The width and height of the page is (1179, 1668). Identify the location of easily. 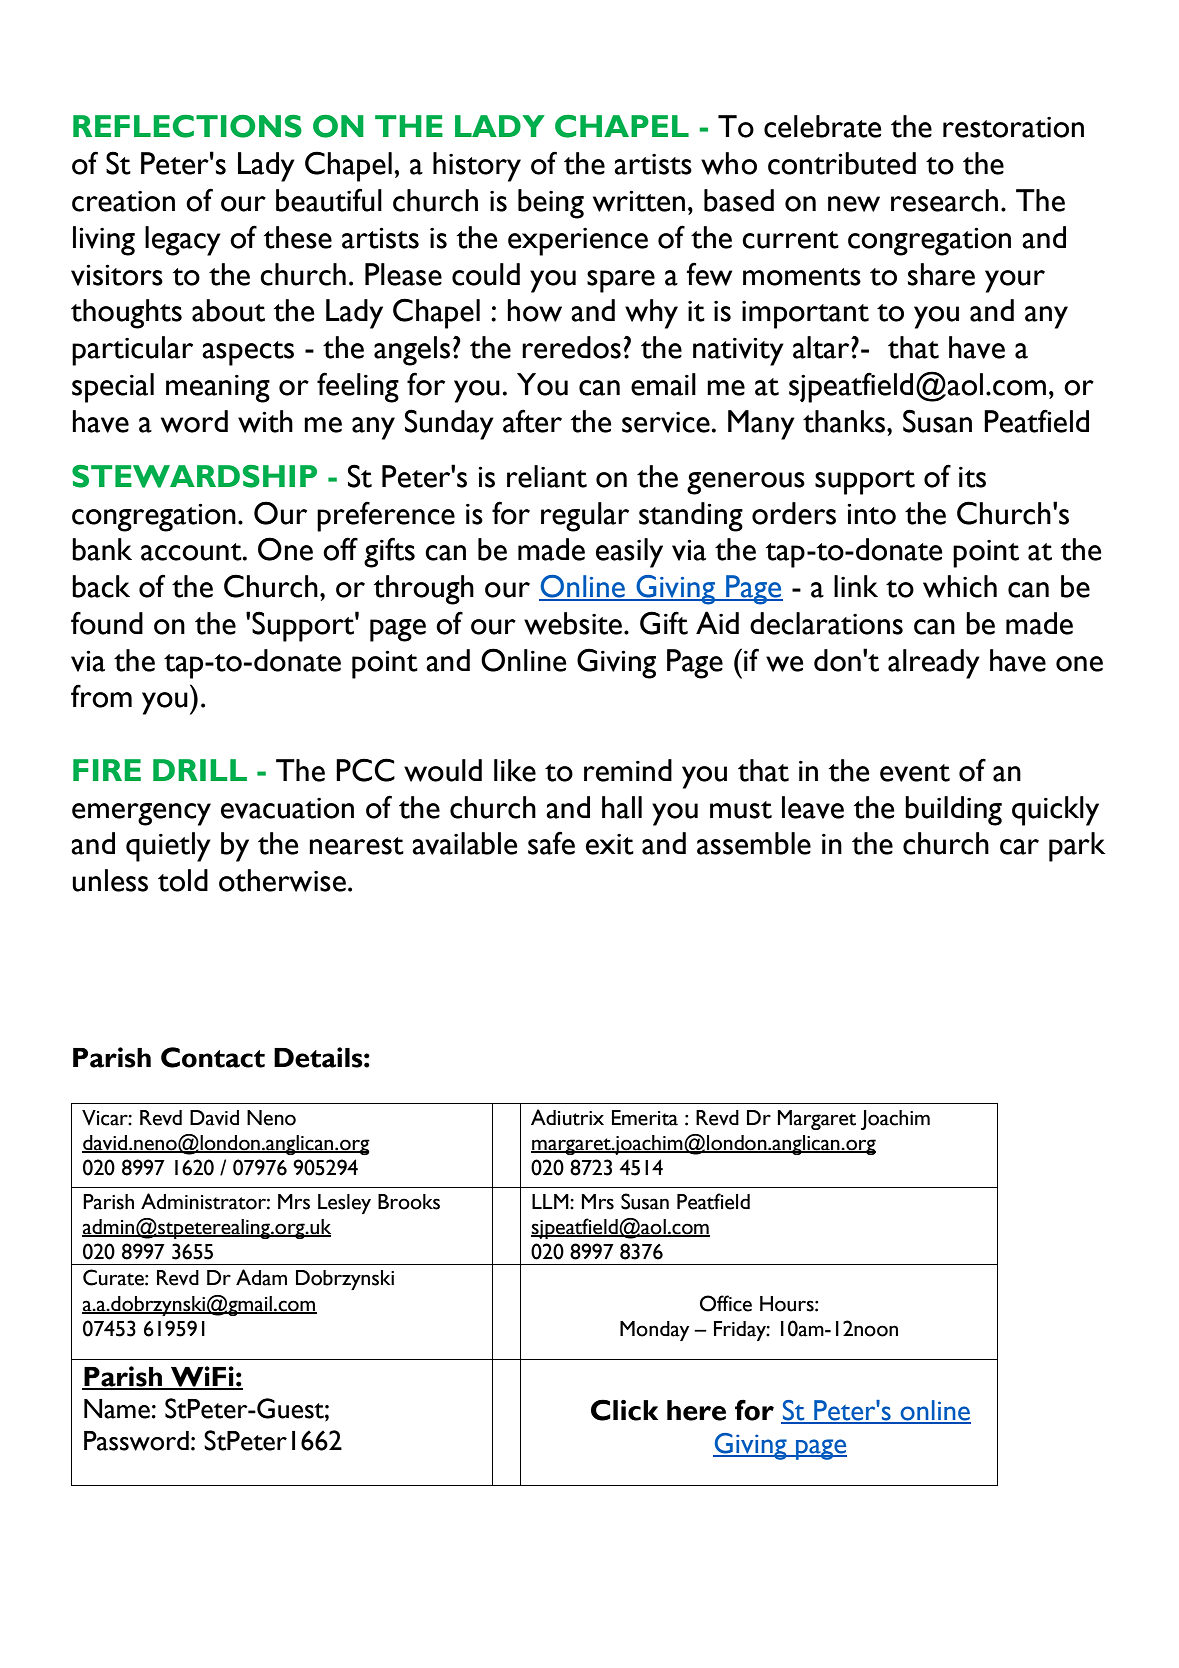
(629, 553).
